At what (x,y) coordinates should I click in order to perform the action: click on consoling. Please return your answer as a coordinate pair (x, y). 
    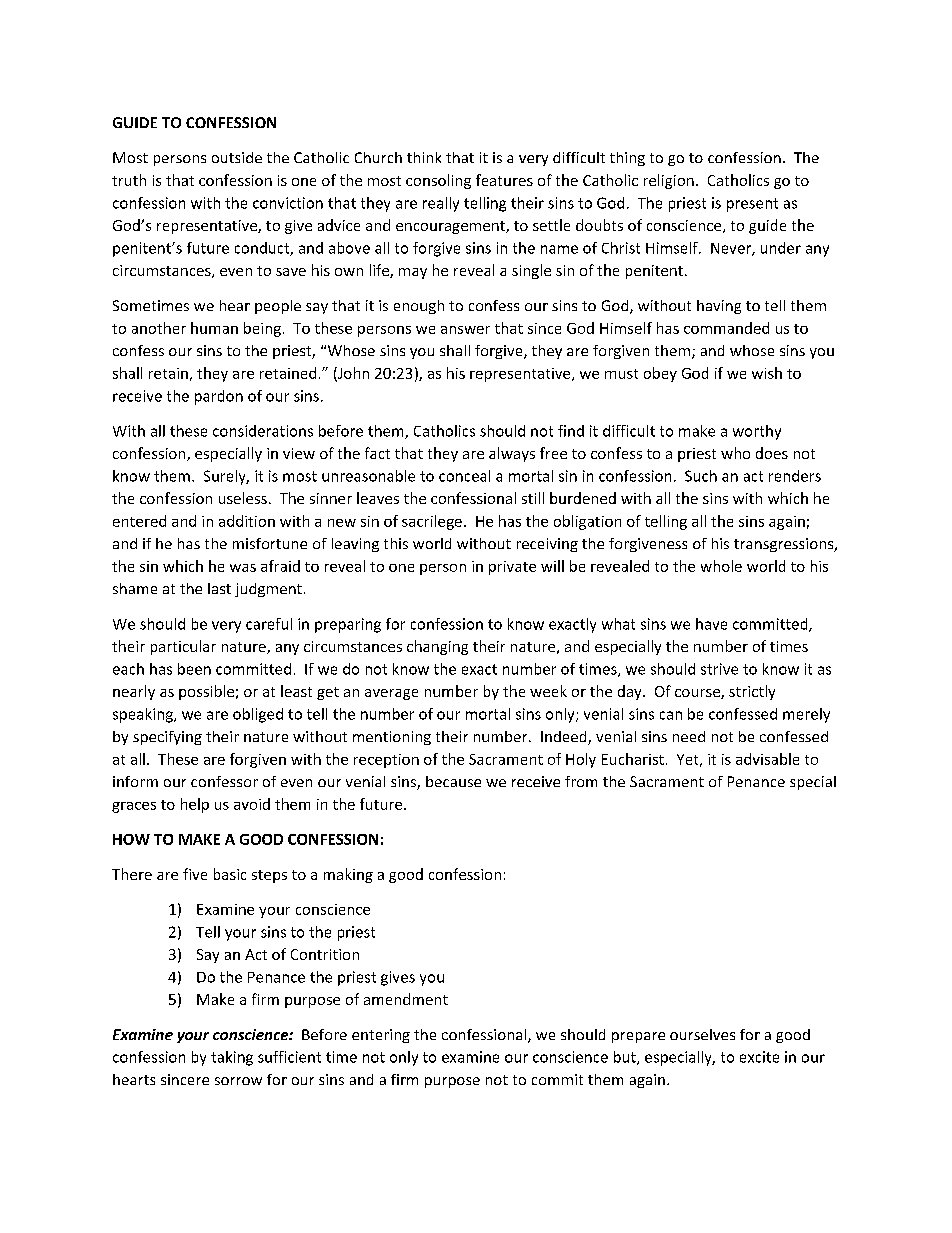
    Looking at the image, I should click on (438, 181).
